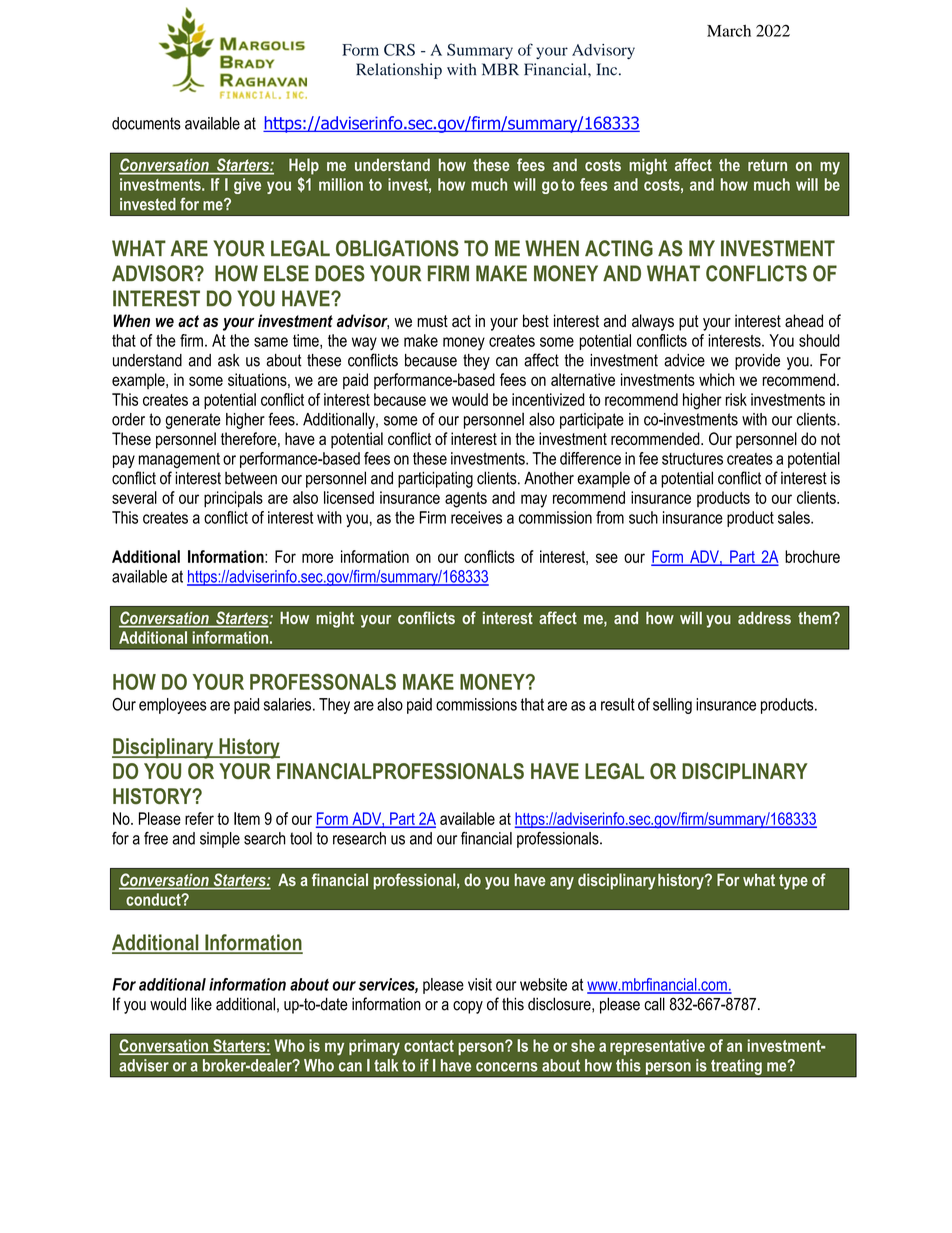 This screenshot has width=952, height=1233. I want to click on March, so click(729, 31).
